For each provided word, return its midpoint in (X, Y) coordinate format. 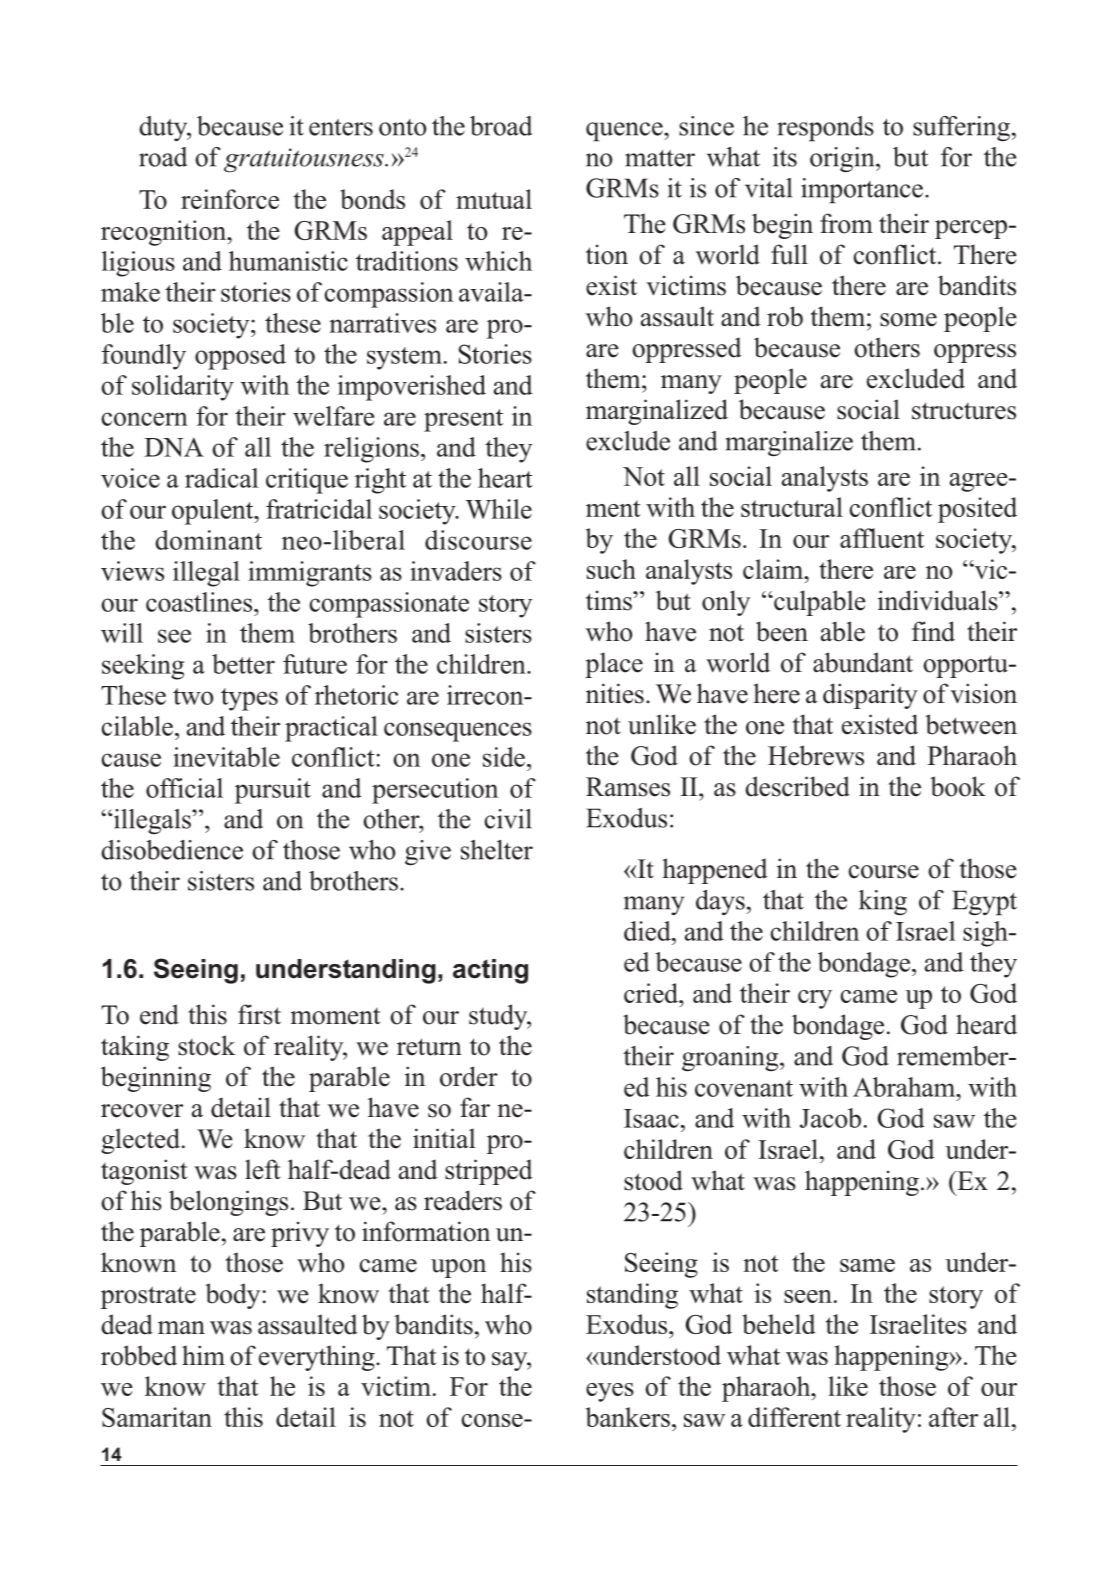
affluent (882, 538)
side (504, 757)
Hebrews (816, 755)
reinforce (230, 199)
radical (222, 478)
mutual (494, 199)
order (469, 1076)
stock (206, 1045)
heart (505, 478)
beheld (779, 1324)
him (203, 1355)
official (184, 788)
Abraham (905, 1087)
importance (862, 191)
